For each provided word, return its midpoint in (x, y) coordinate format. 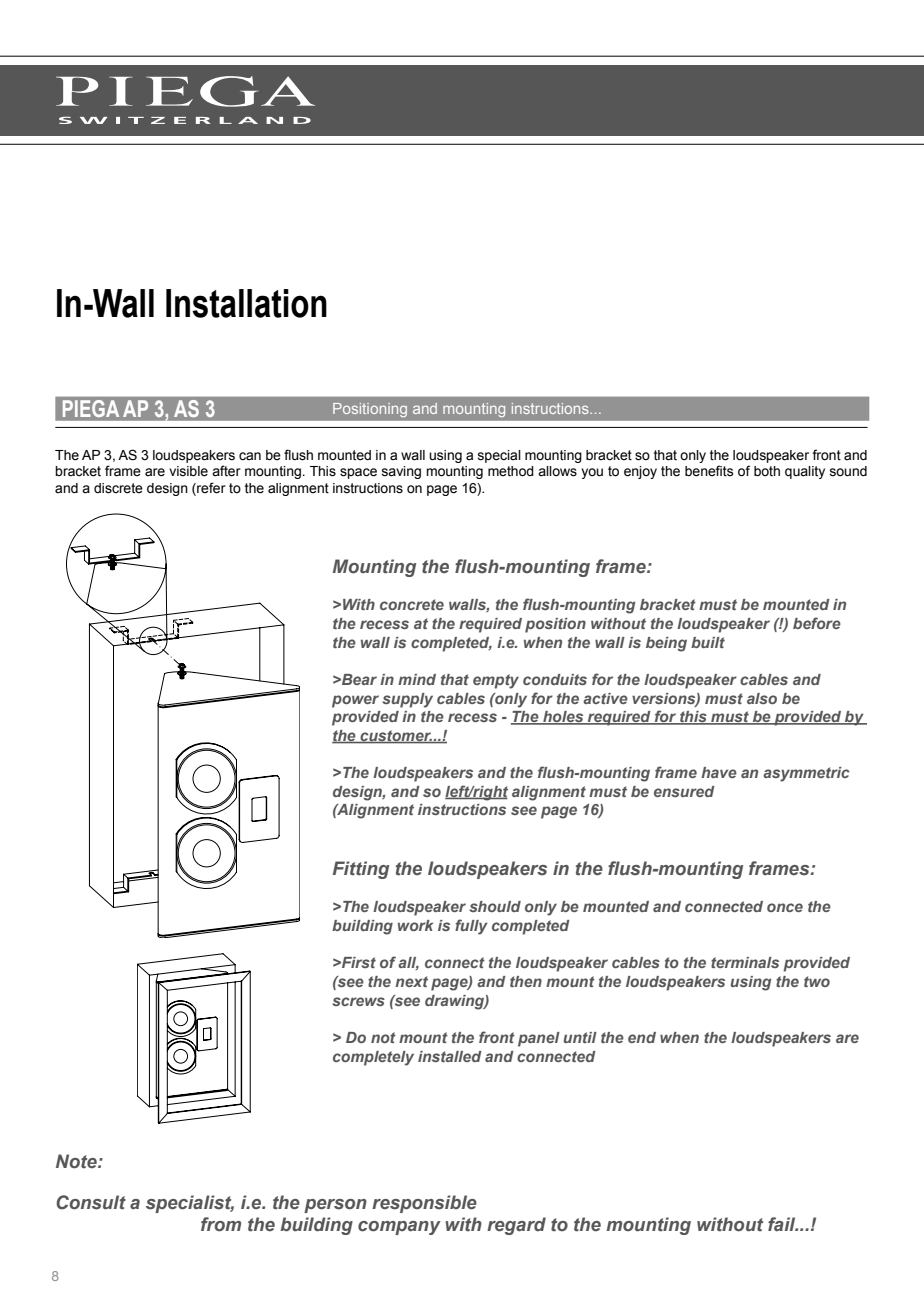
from (221, 1224)
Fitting (361, 870)
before (817, 623)
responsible (424, 1204)
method (511, 471)
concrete (412, 604)
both (767, 471)
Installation (246, 303)
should (495, 906)
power (355, 701)
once (785, 907)
